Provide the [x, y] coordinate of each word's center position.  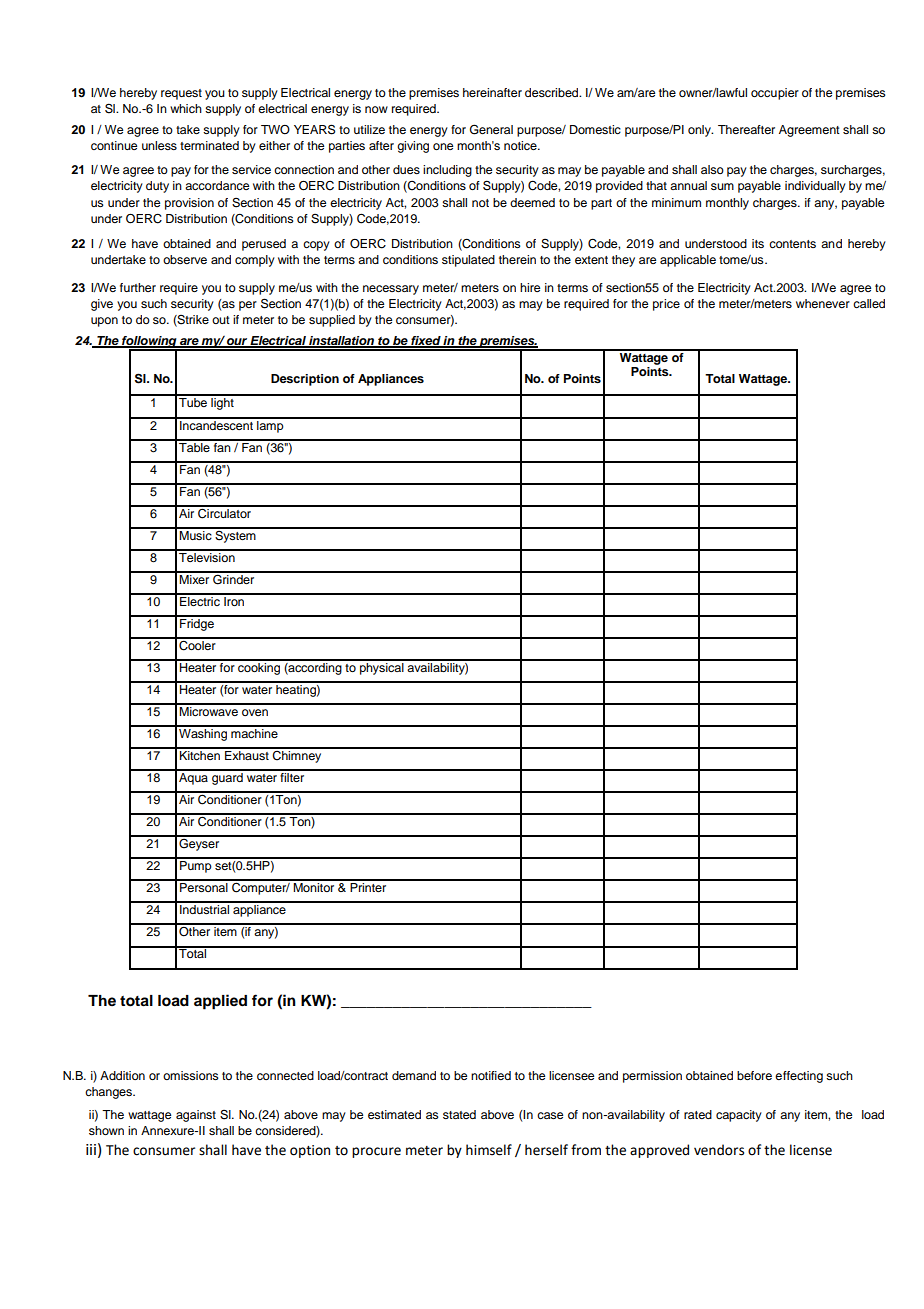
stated [459, 1114]
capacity [739, 1116]
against [196, 1116]
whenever [823, 303]
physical [382, 667]
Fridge [197, 623]
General [491, 129]
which [186, 108]
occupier [775, 94]
